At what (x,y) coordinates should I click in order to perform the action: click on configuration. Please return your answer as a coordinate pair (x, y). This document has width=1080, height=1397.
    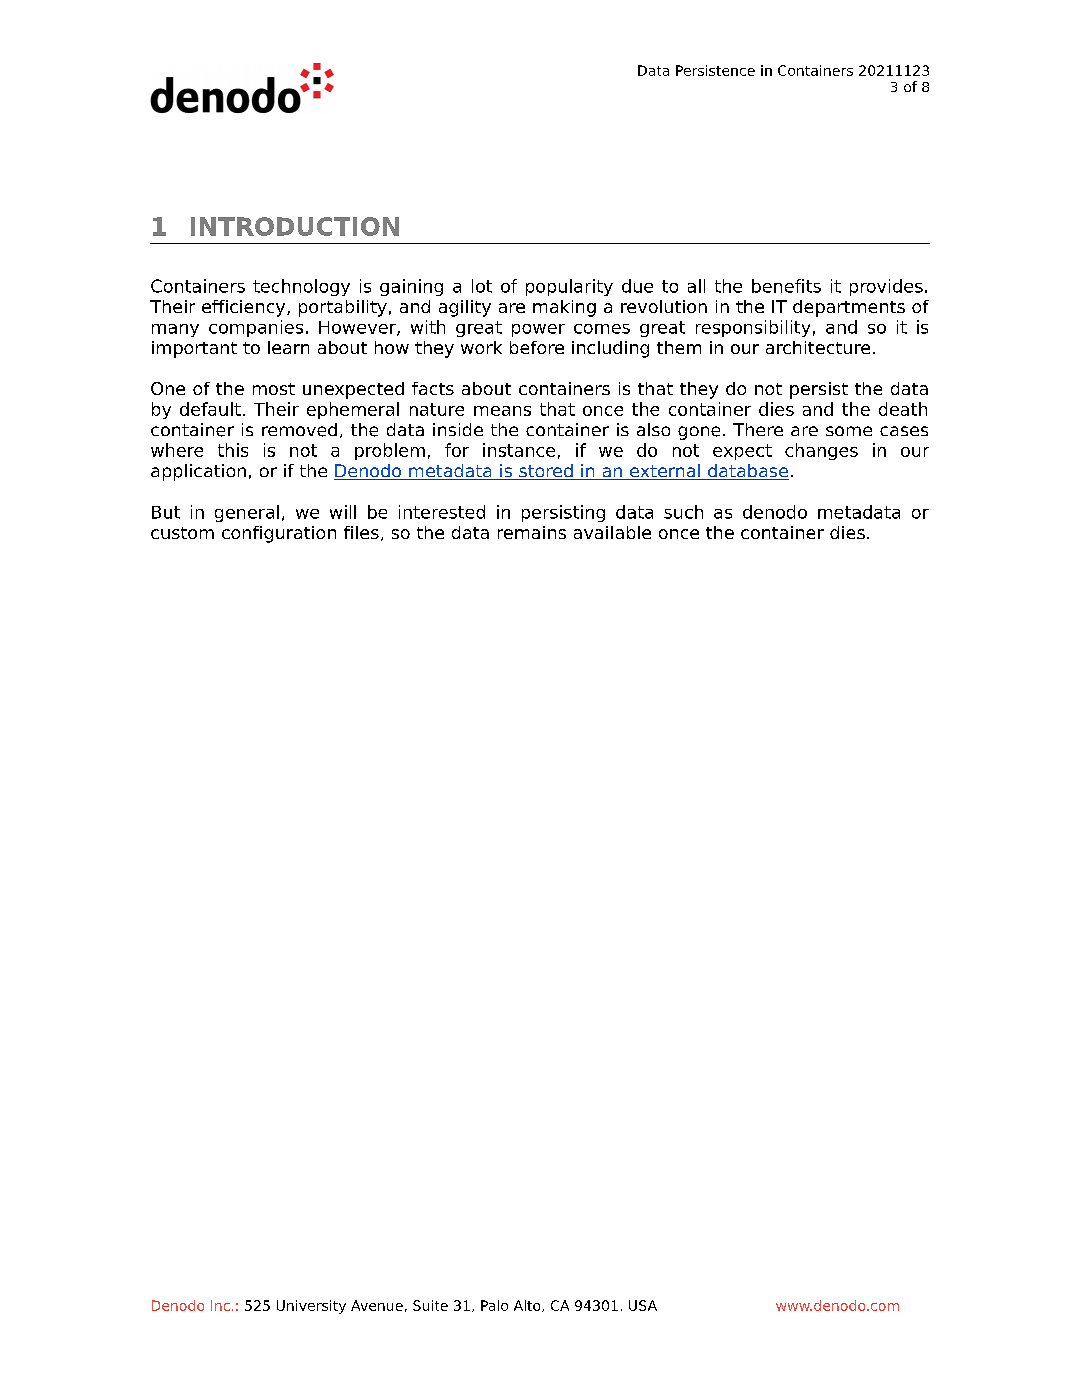
    Looking at the image, I should click on (279, 534).
